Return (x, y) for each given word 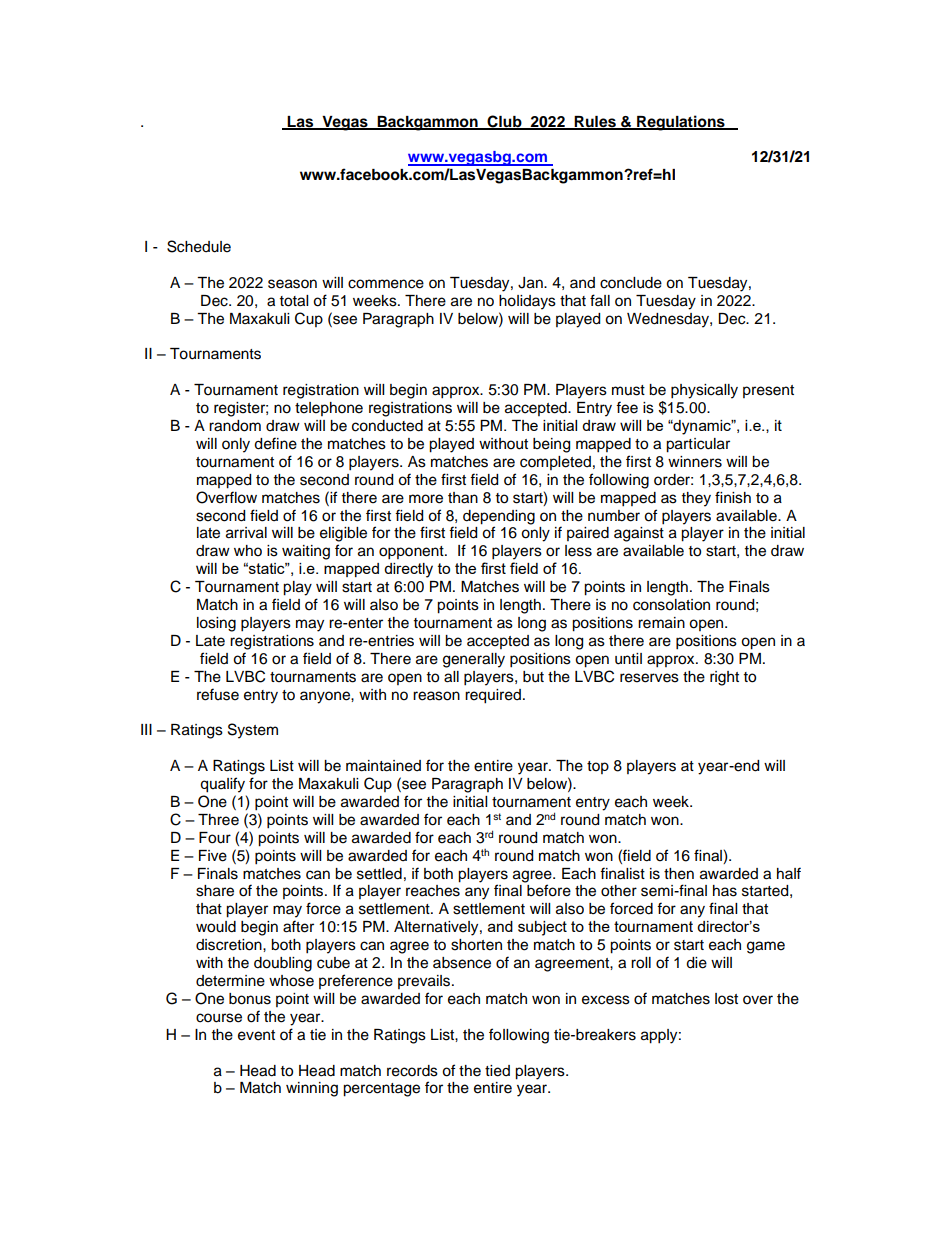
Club (505, 122)
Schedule (199, 246)
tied (497, 1071)
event (256, 1035)
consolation (671, 605)
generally (474, 660)
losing (216, 624)
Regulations (681, 123)
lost (726, 999)
